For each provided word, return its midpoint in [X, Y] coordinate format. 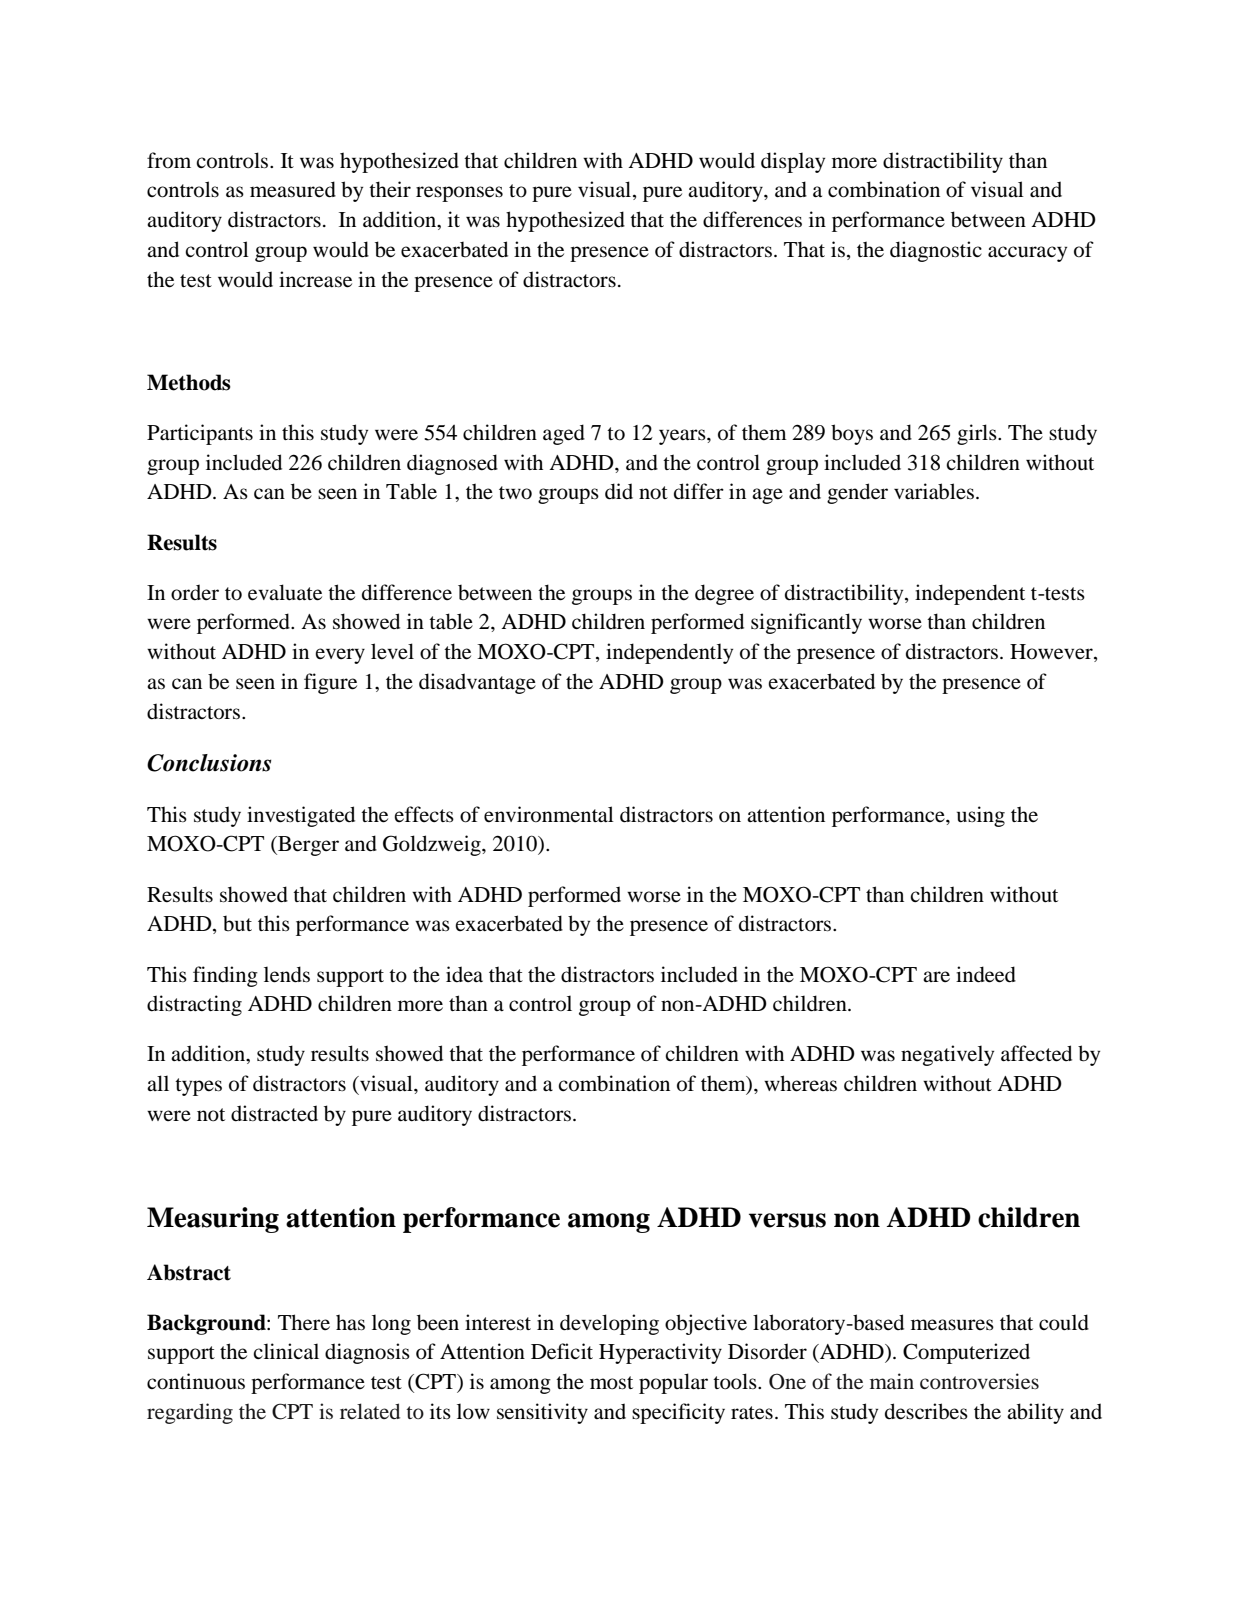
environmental [549, 814]
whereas [800, 1083]
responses [459, 194]
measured [293, 189]
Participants [200, 434]
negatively [947, 1055]
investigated [301, 816]
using [981, 816]
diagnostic [936, 251]
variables [934, 491]
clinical [286, 1351]
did [619, 491]
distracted [274, 1113]
